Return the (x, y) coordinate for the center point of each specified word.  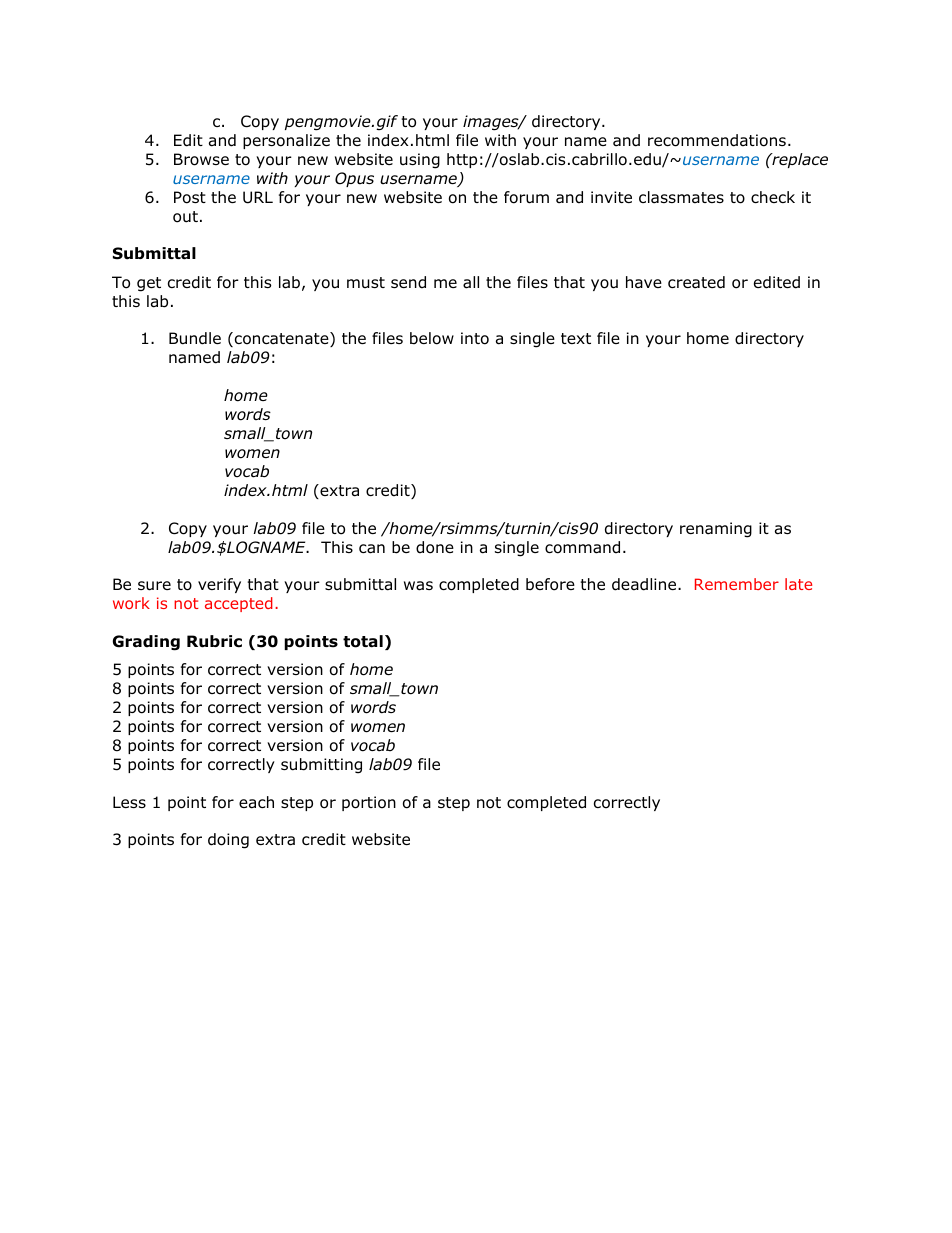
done (435, 547)
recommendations (717, 140)
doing (228, 841)
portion (369, 803)
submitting (321, 766)
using (420, 161)
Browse (201, 159)
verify (219, 585)
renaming (716, 530)
